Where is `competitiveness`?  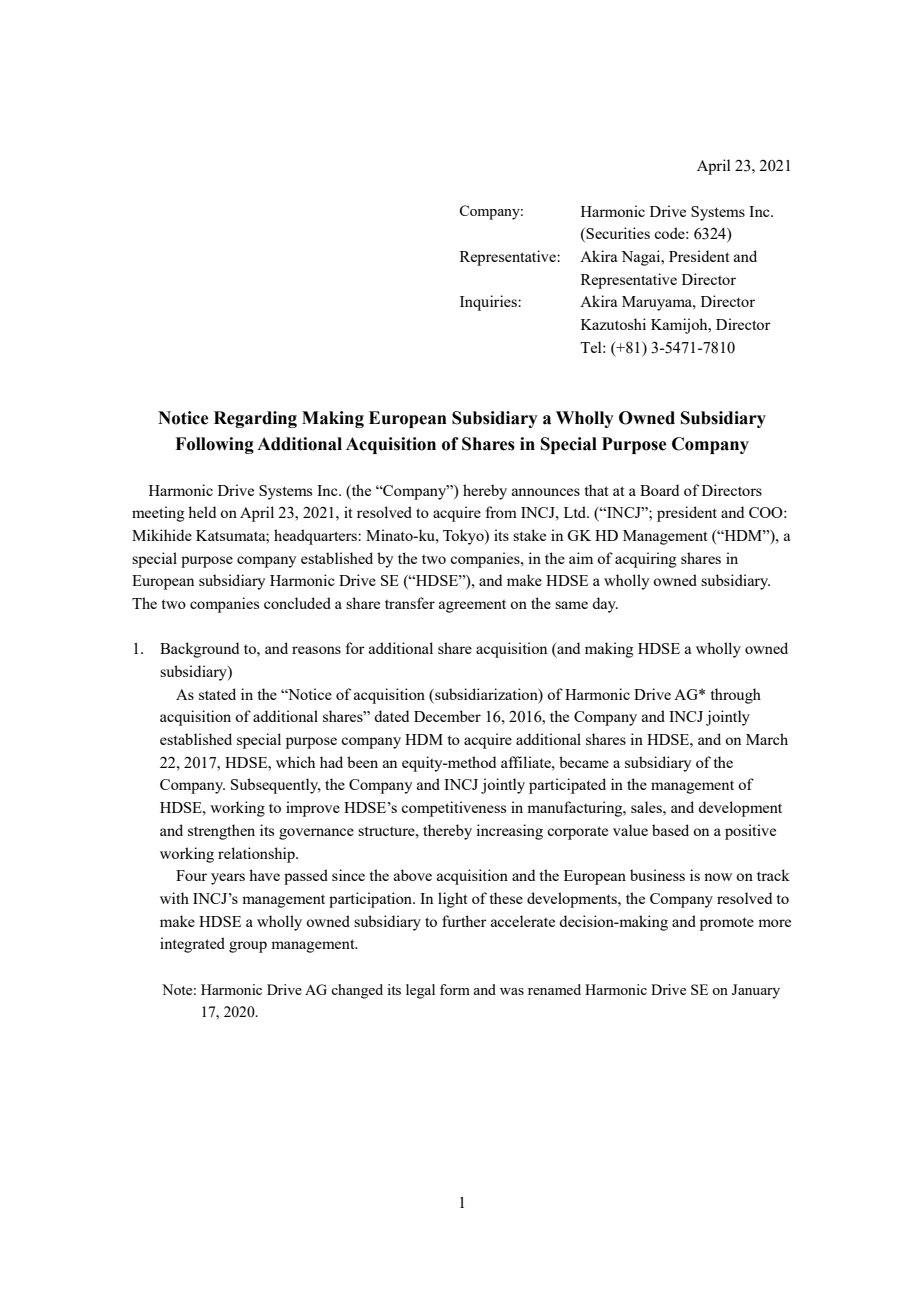 competitiveness is located at coordinates (453, 809).
